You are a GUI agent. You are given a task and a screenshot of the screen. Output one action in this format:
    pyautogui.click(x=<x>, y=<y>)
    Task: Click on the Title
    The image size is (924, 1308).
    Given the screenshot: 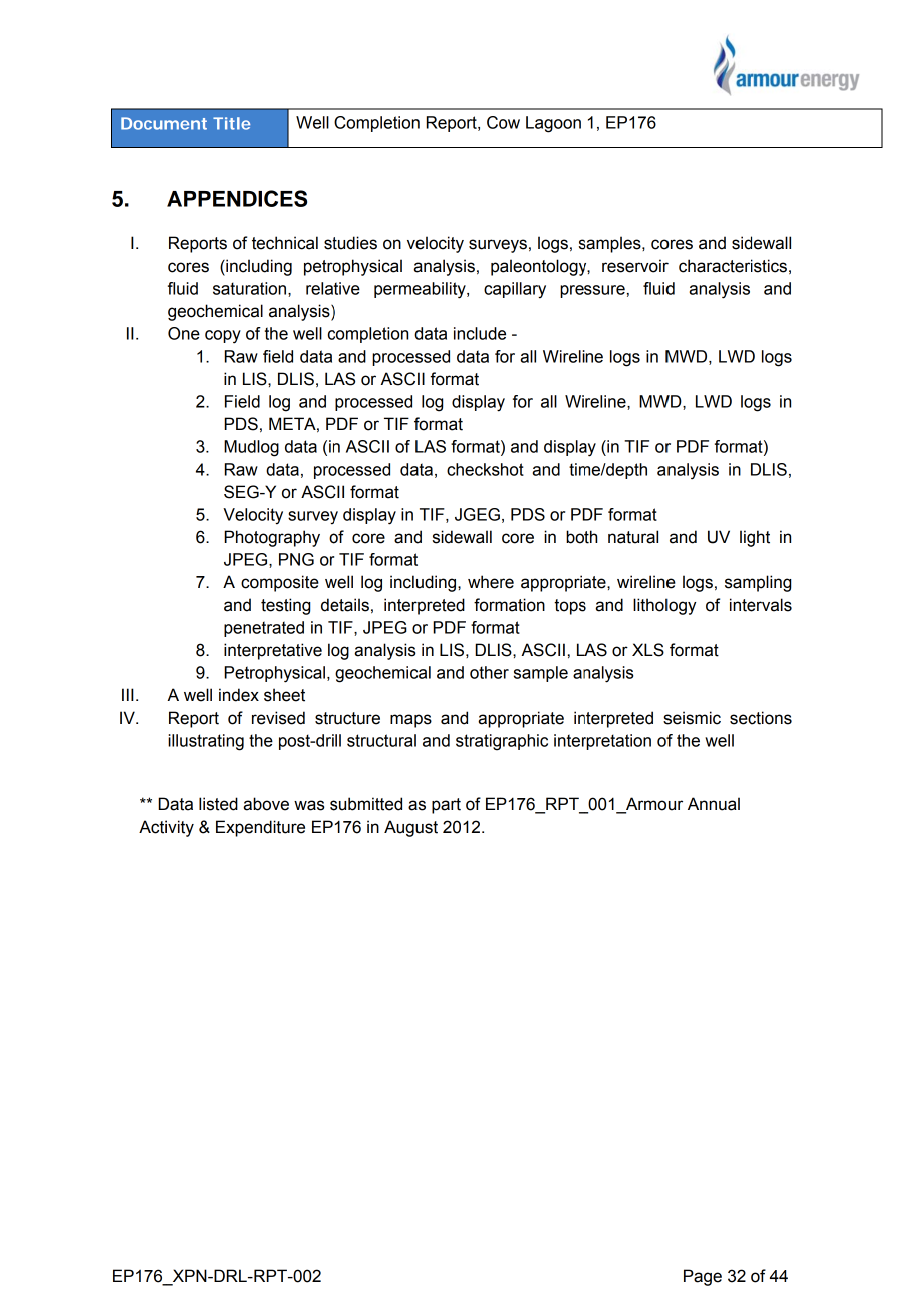 What is the action you would take?
    pyautogui.click(x=231, y=123)
